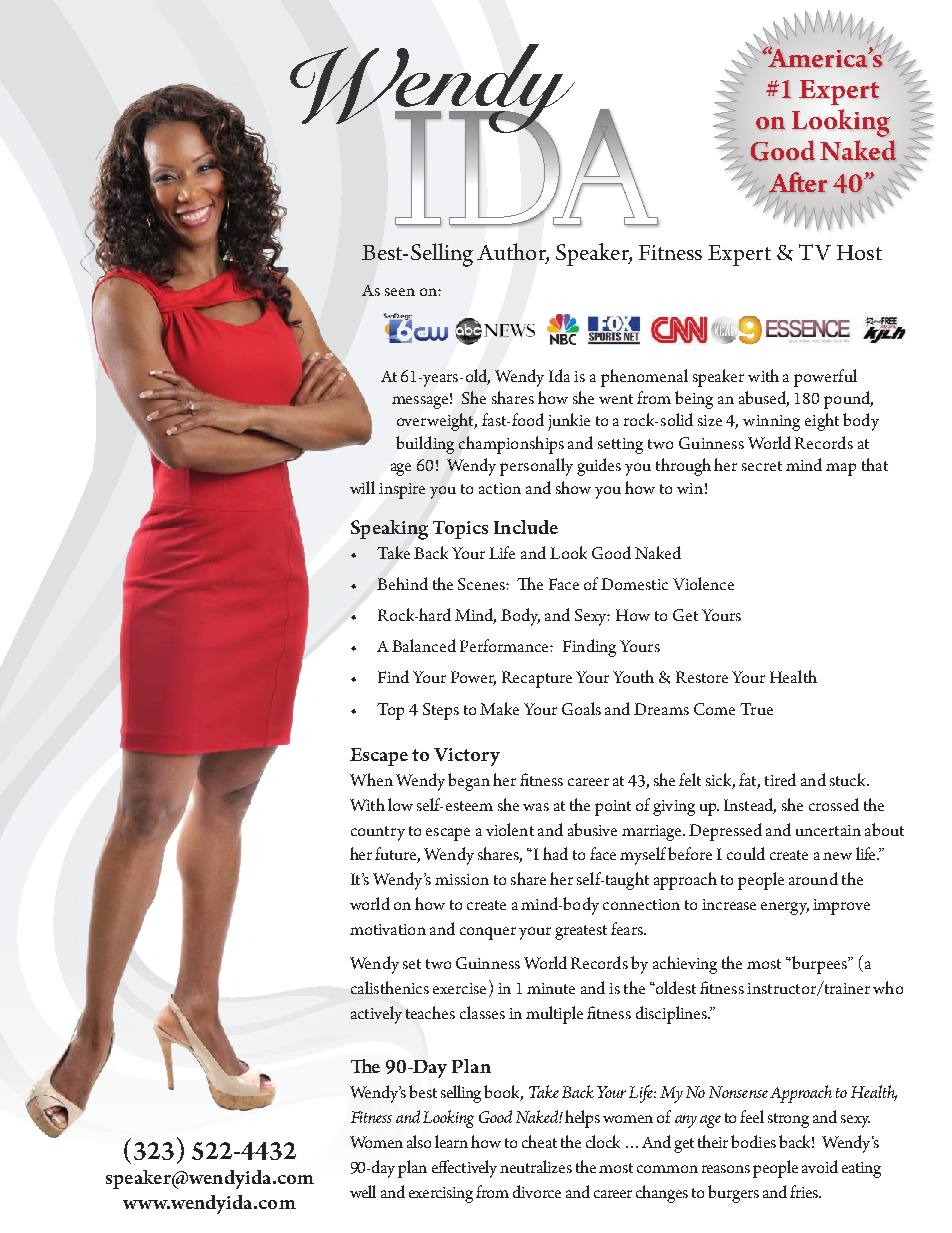  I want to click on After, so click(798, 183).
